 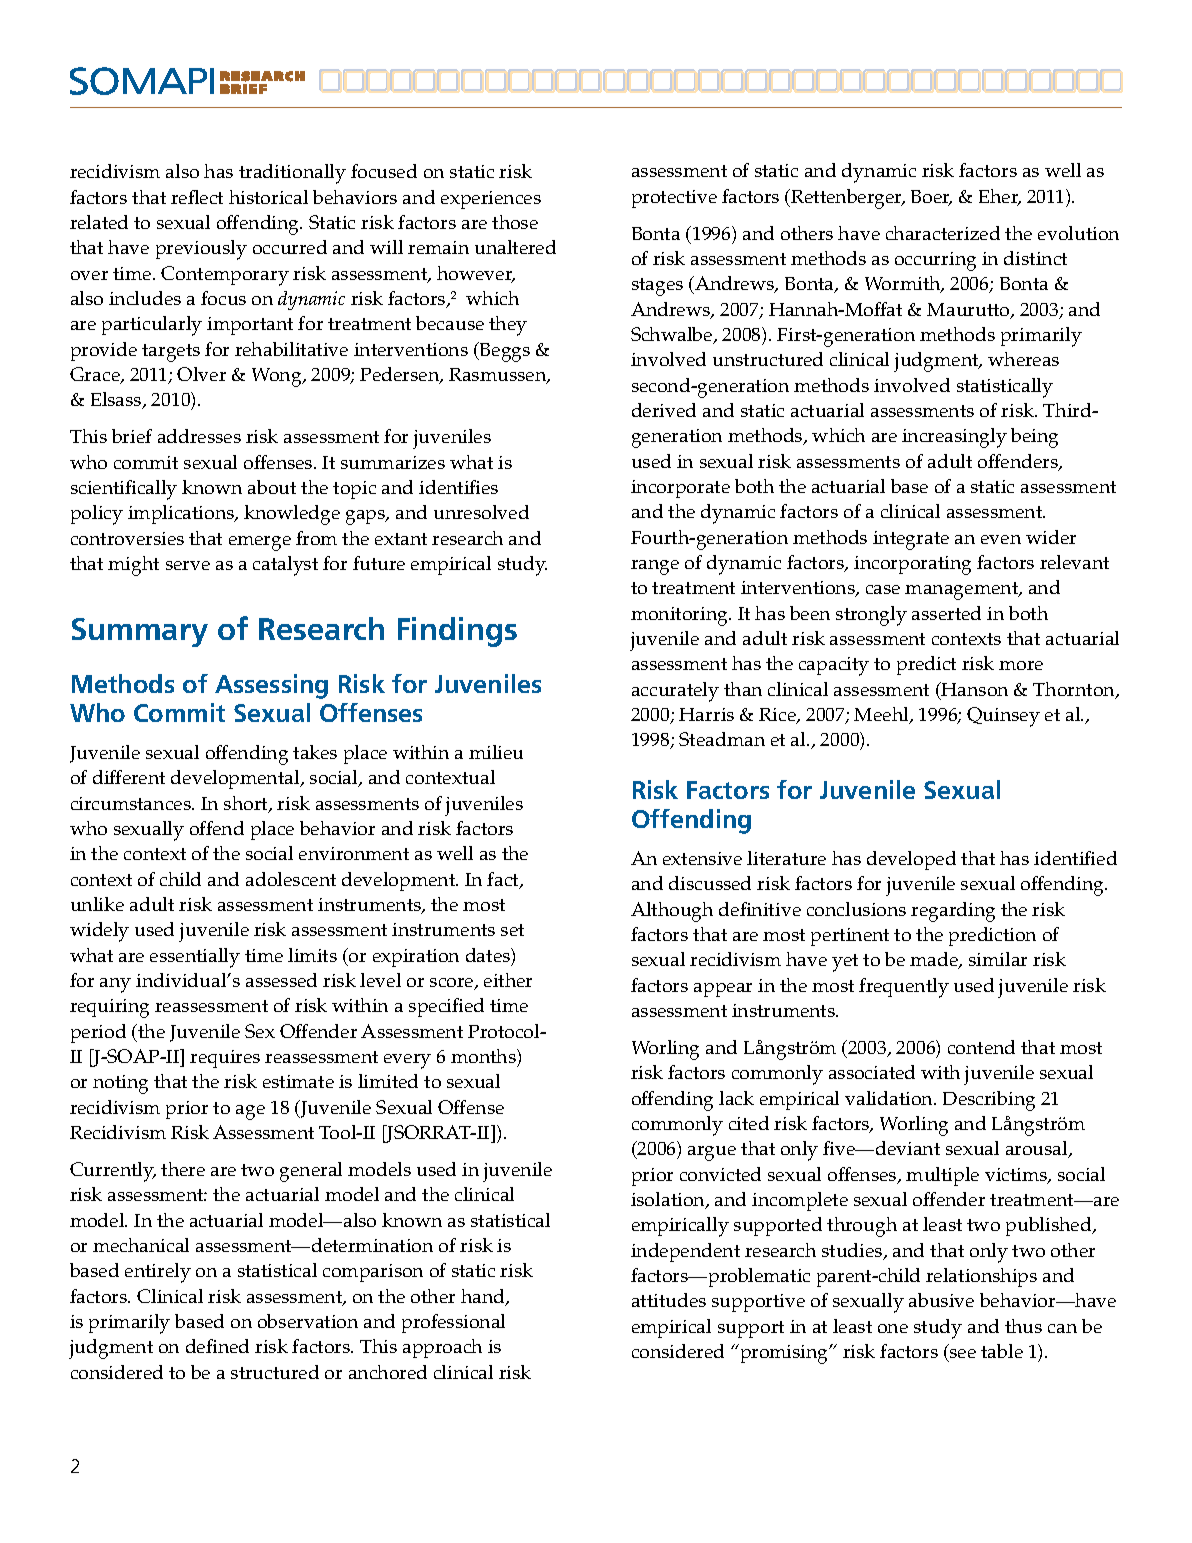 I want to click on either, so click(x=508, y=980).
